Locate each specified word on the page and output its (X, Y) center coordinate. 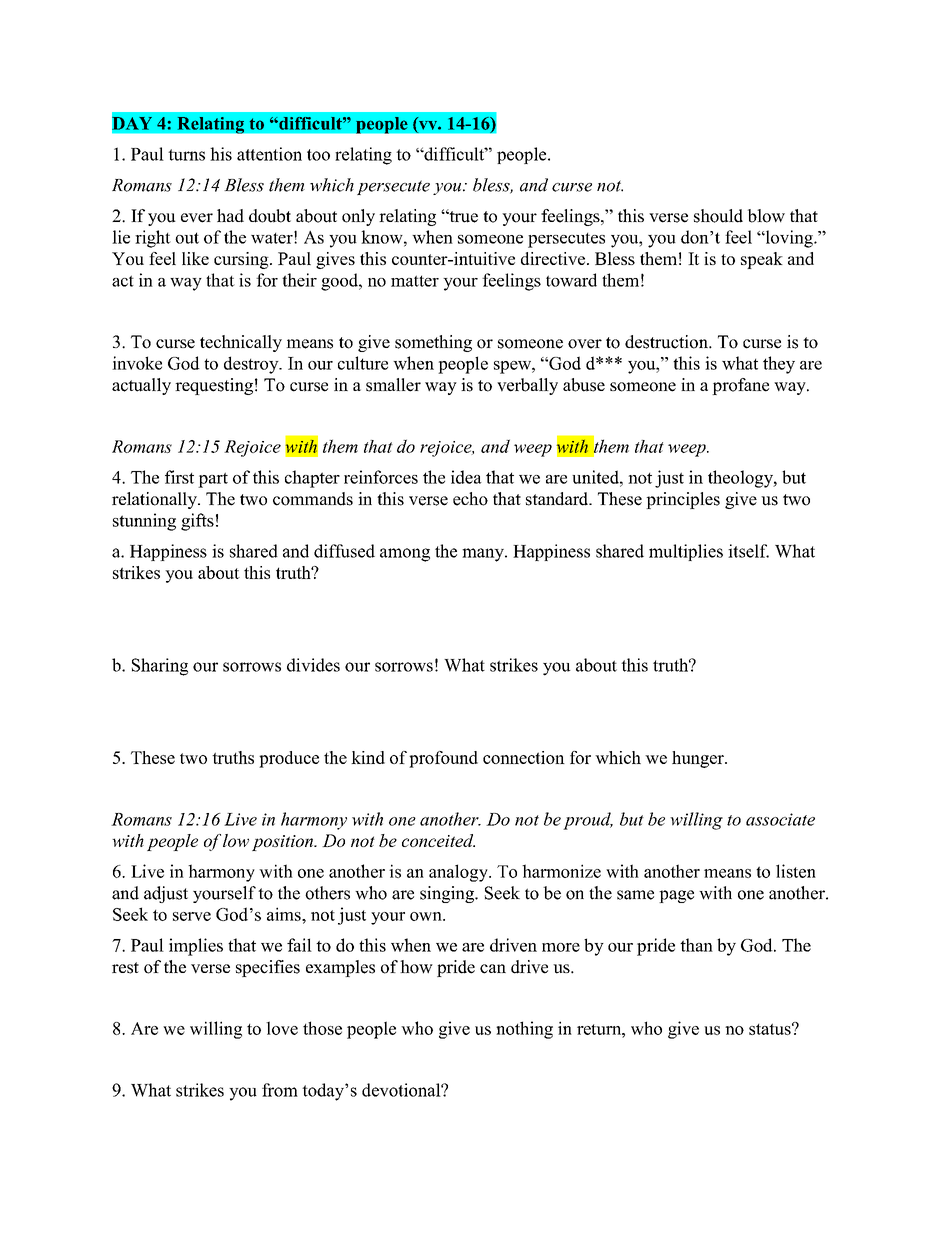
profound (443, 759)
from (280, 1090)
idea (466, 477)
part (213, 480)
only (358, 217)
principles (683, 500)
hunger (699, 759)
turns (186, 155)
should (718, 216)
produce (289, 759)
